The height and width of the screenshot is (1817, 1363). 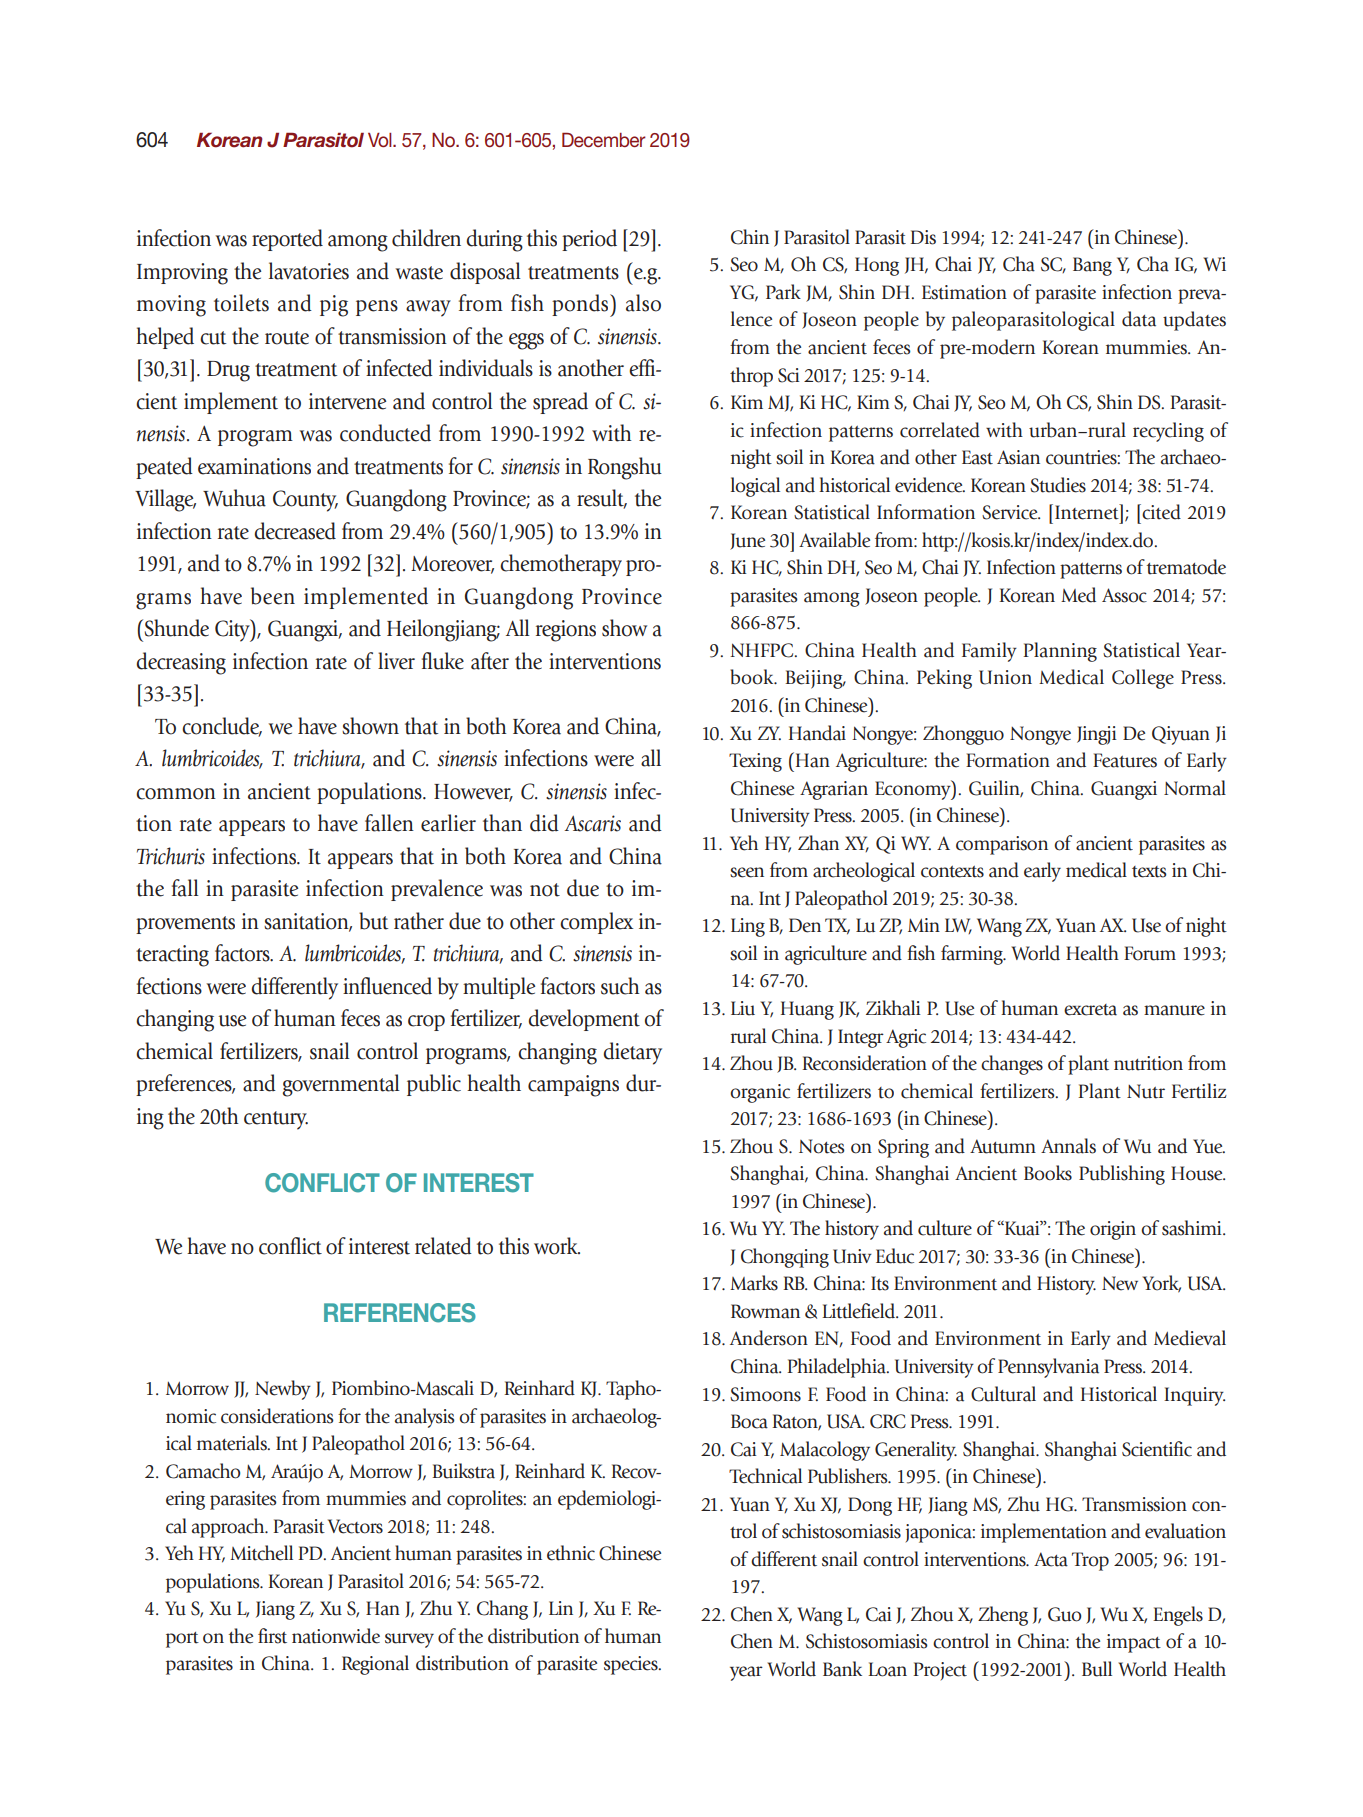 I want to click on December, so click(x=604, y=139).
